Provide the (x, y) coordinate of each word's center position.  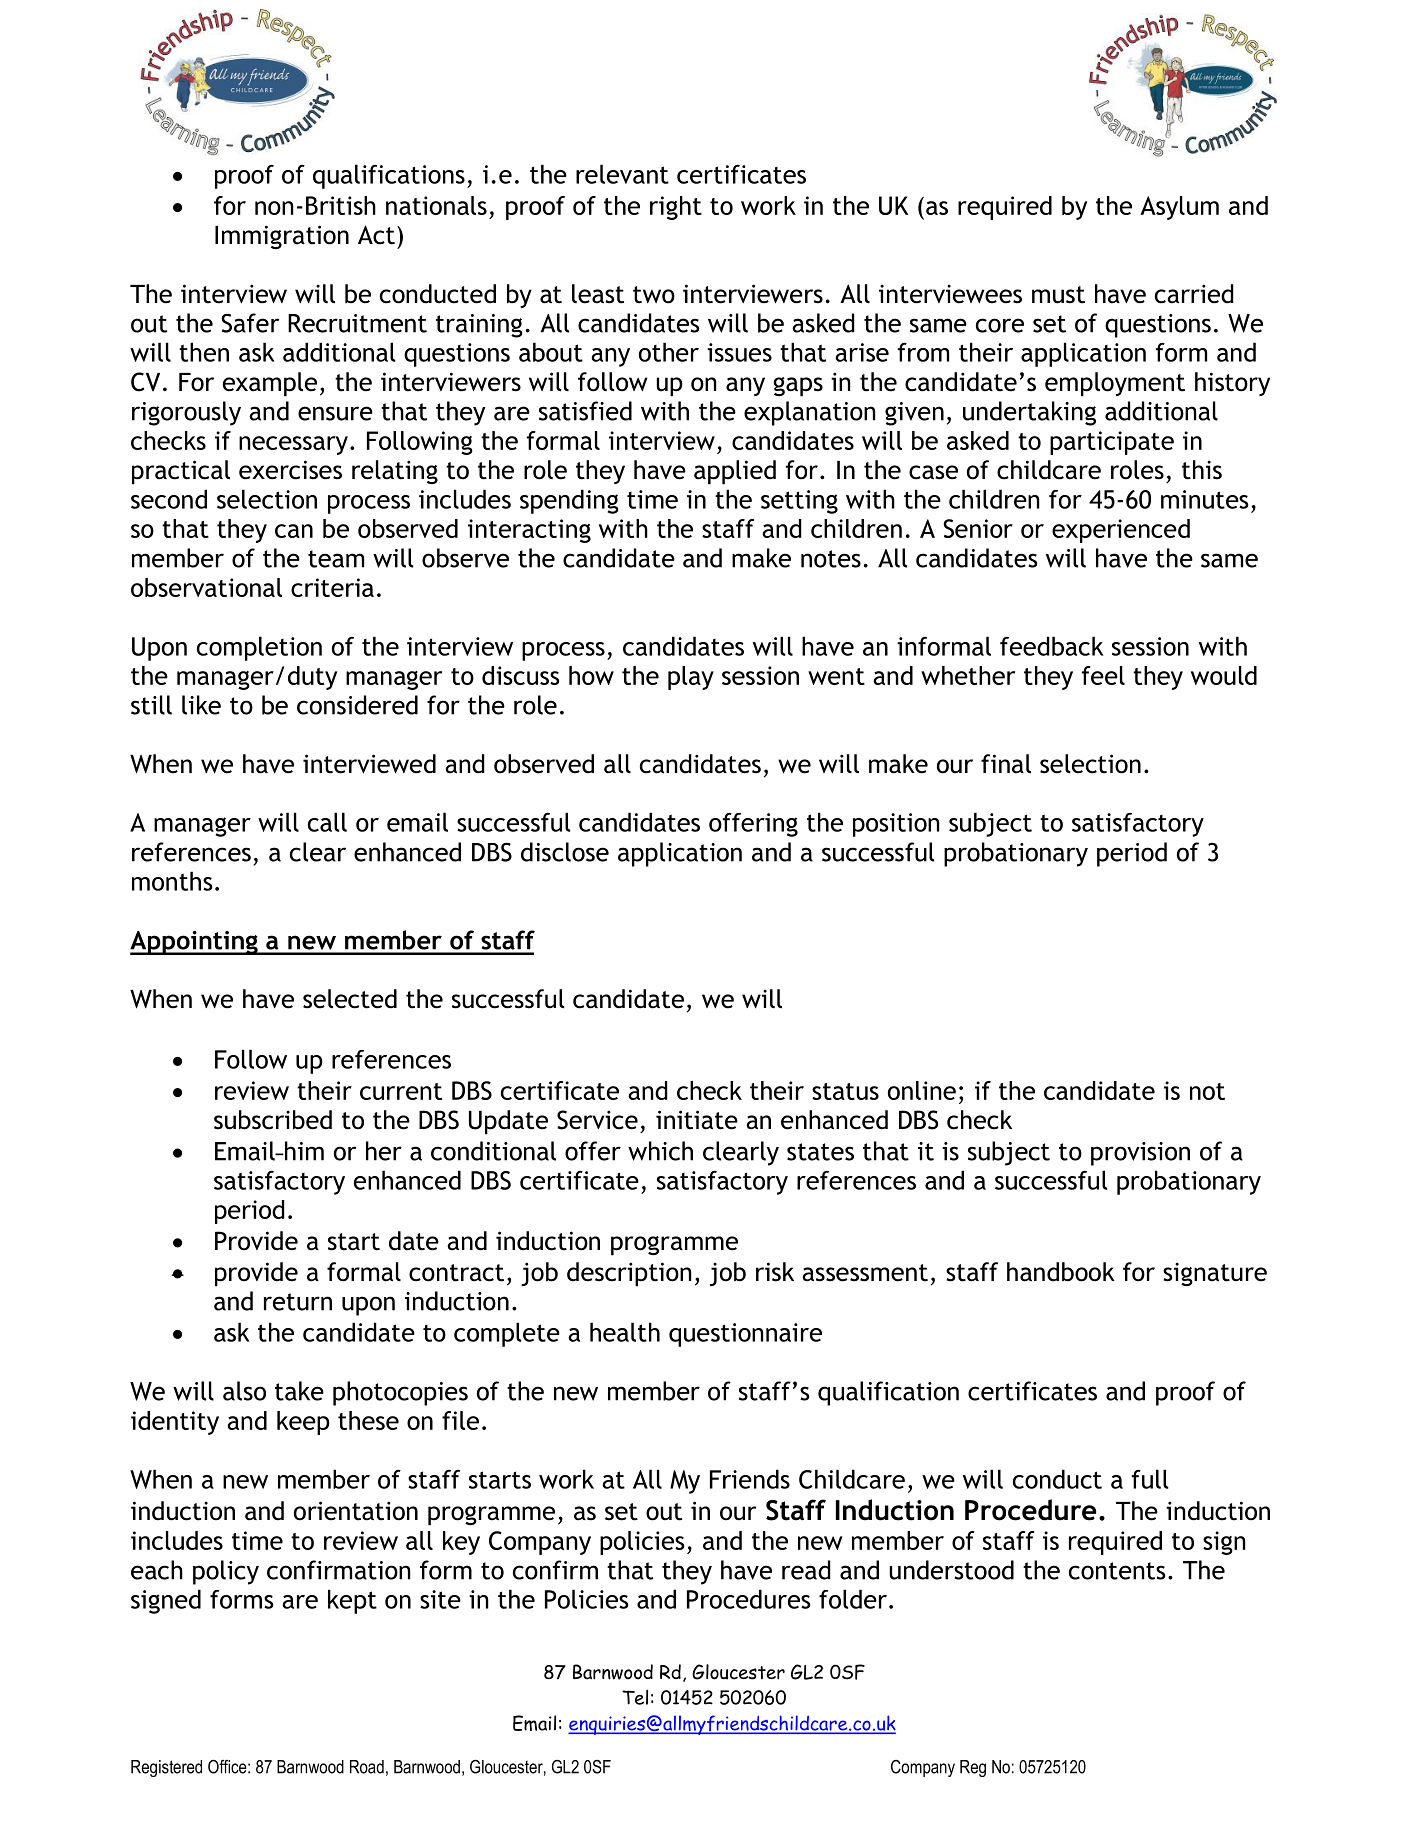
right (676, 208)
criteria (332, 587)
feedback (1052, 646)
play (691, 678)
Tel (635, 1697)
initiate (697, 1120)
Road (367, 1767)
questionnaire (745, 1335)
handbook (1061, 1272)
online (922, 1090)
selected (350, 999)
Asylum (1179, 208)
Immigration (282, 237)
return (298, 1302)
